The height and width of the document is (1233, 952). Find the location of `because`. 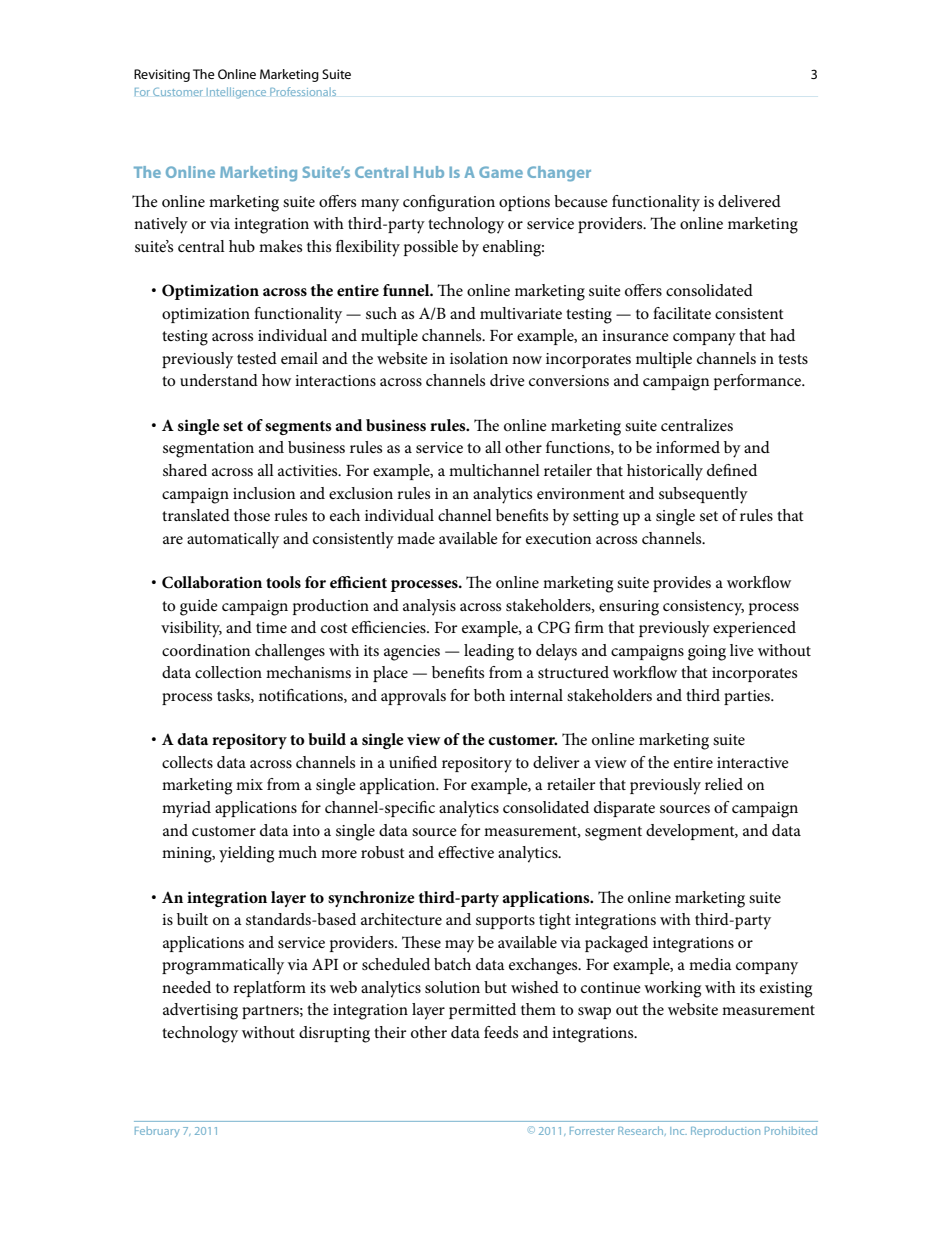

because is located at coordinates (581, 201).
